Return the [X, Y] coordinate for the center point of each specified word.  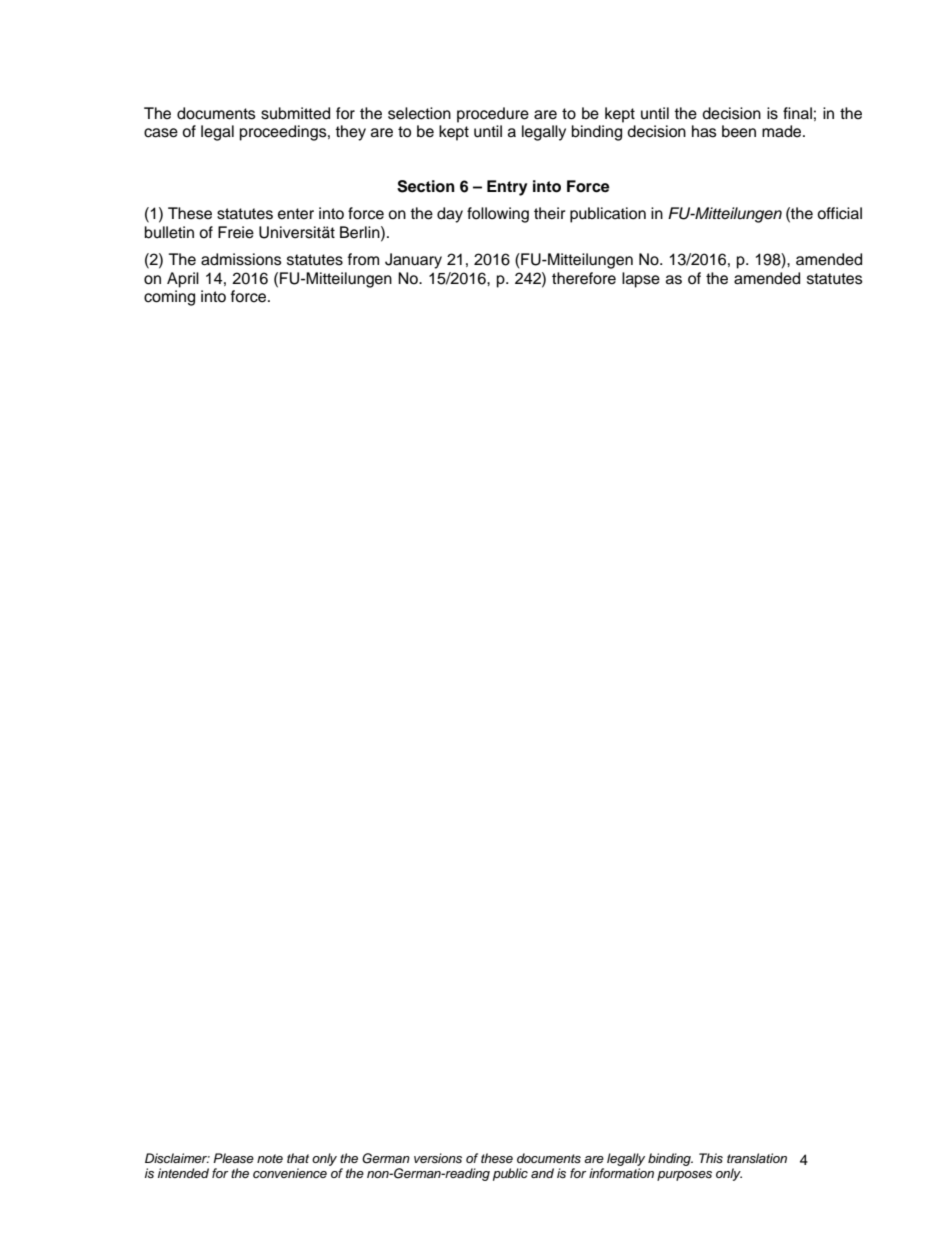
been [739, 131]
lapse [641, 280]
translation [757, 1158]
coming [169, 298]
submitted [295, 113]
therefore [584, 278]
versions [438, 1158]
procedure [493, 115]
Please [233, 1158]
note [270, 1158]
